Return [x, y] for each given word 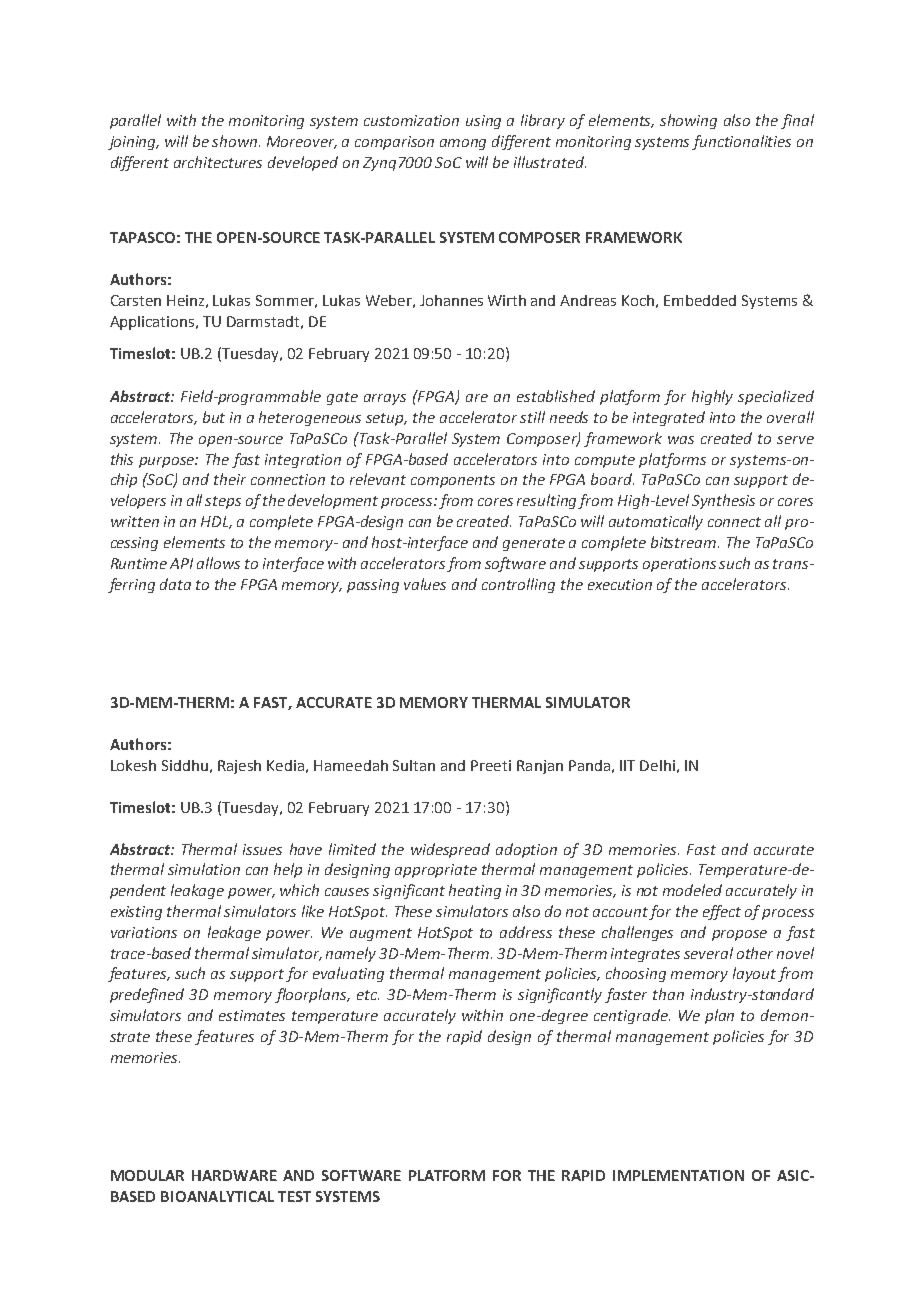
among [463, 144]
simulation [204, 869]
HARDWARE [234, 1175]
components [453, 481]
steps [223, 502]
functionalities [741, 142]
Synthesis [723, 501]
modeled [692, 890]
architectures [218, 162]
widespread [450, 850]
